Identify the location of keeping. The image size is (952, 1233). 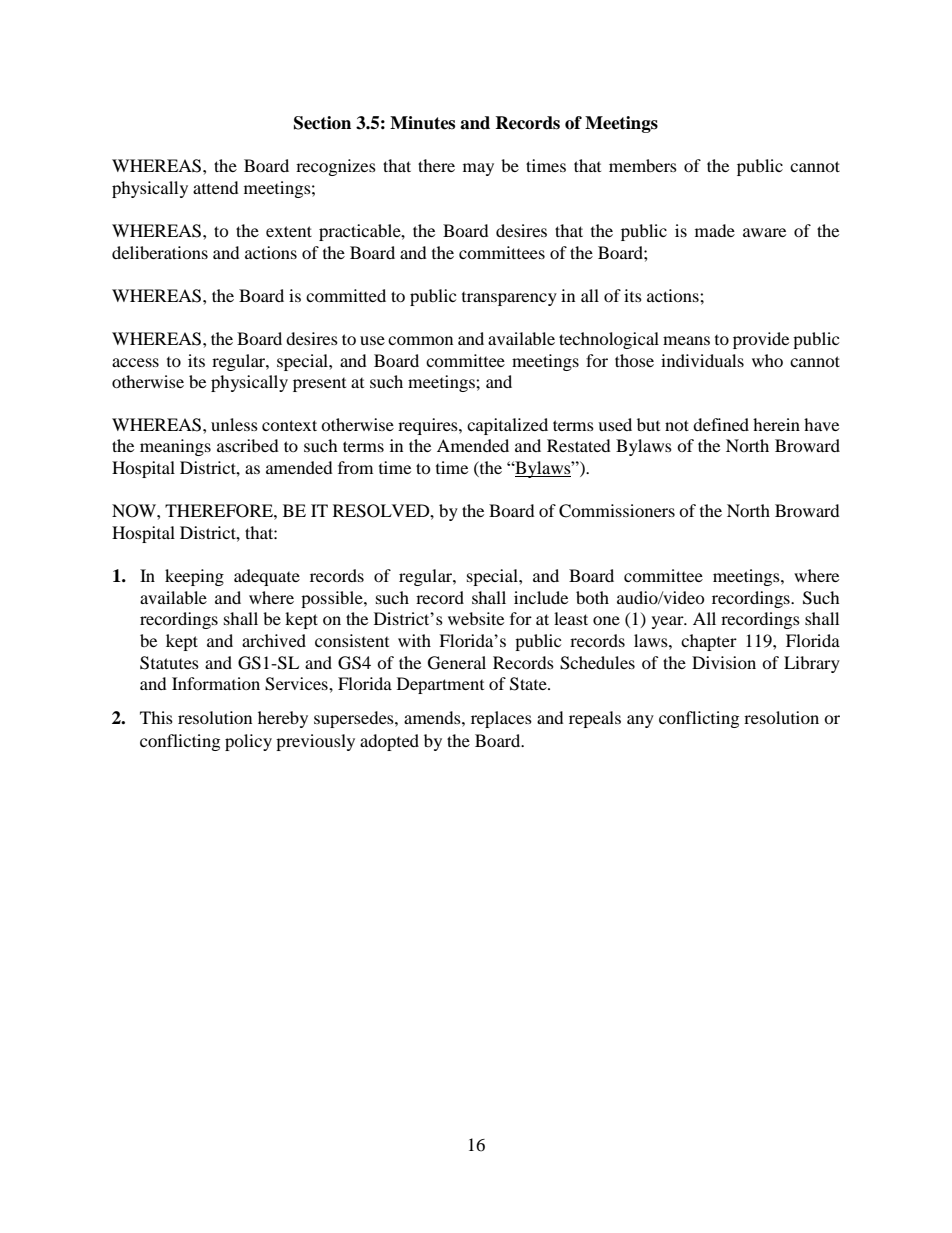
(194, 577).
